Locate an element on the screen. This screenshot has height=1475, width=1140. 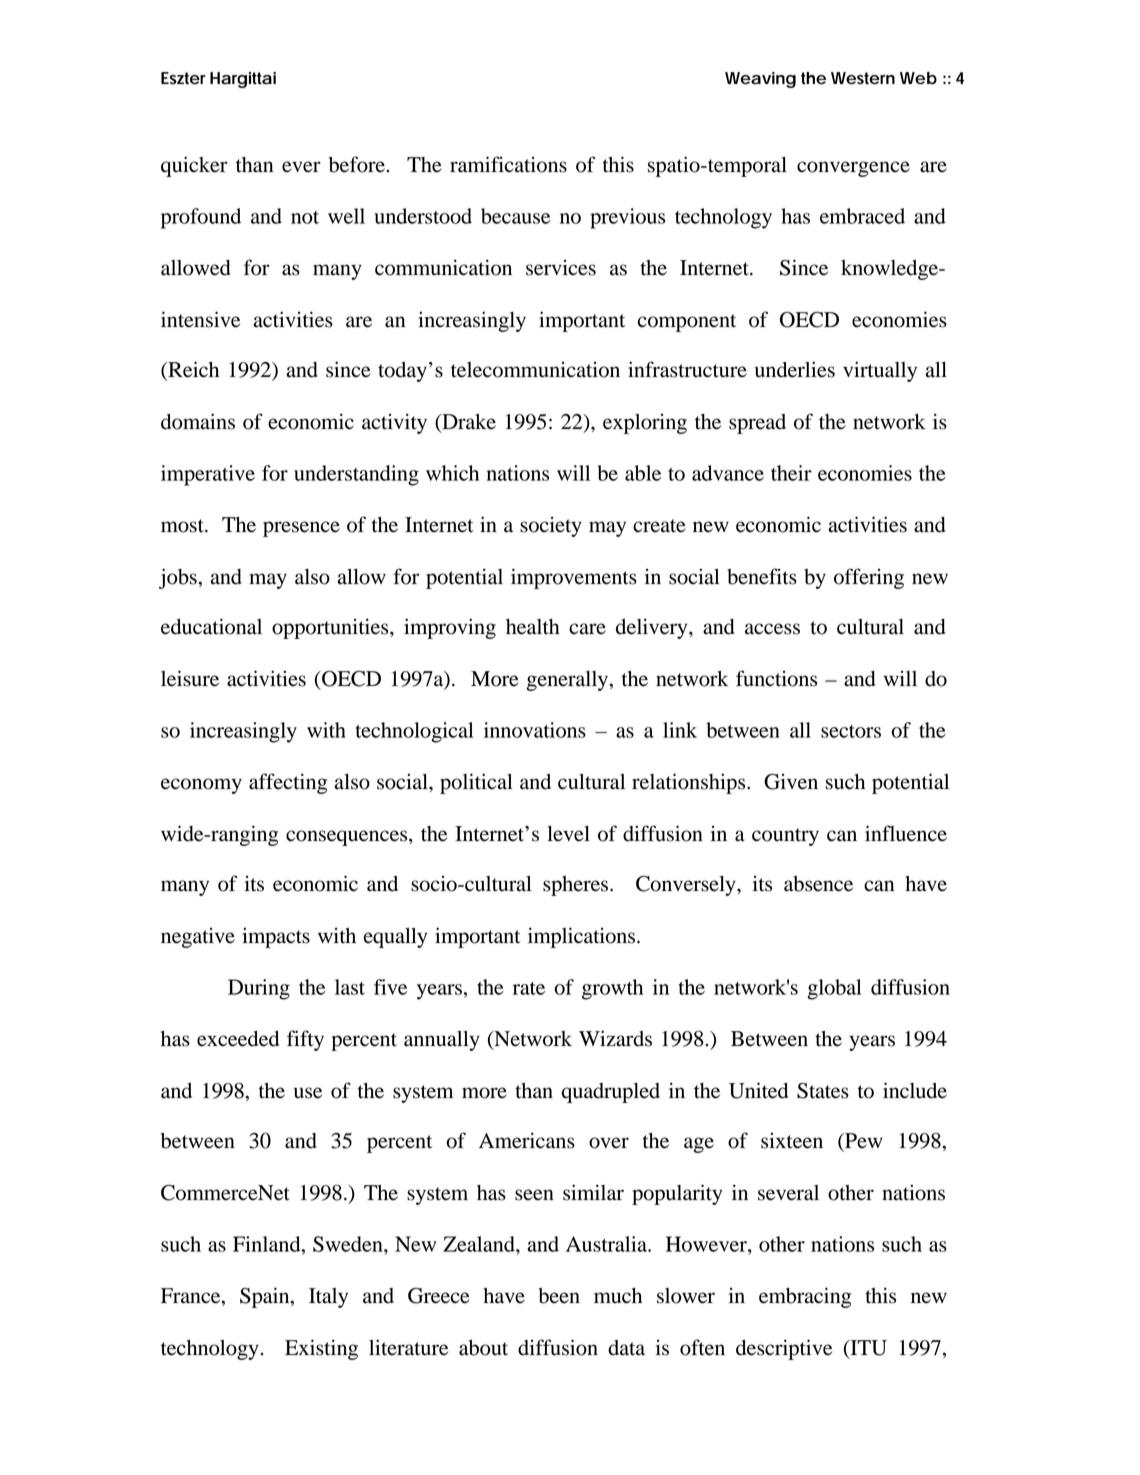
quicker is located at coordinates (194, 166).
